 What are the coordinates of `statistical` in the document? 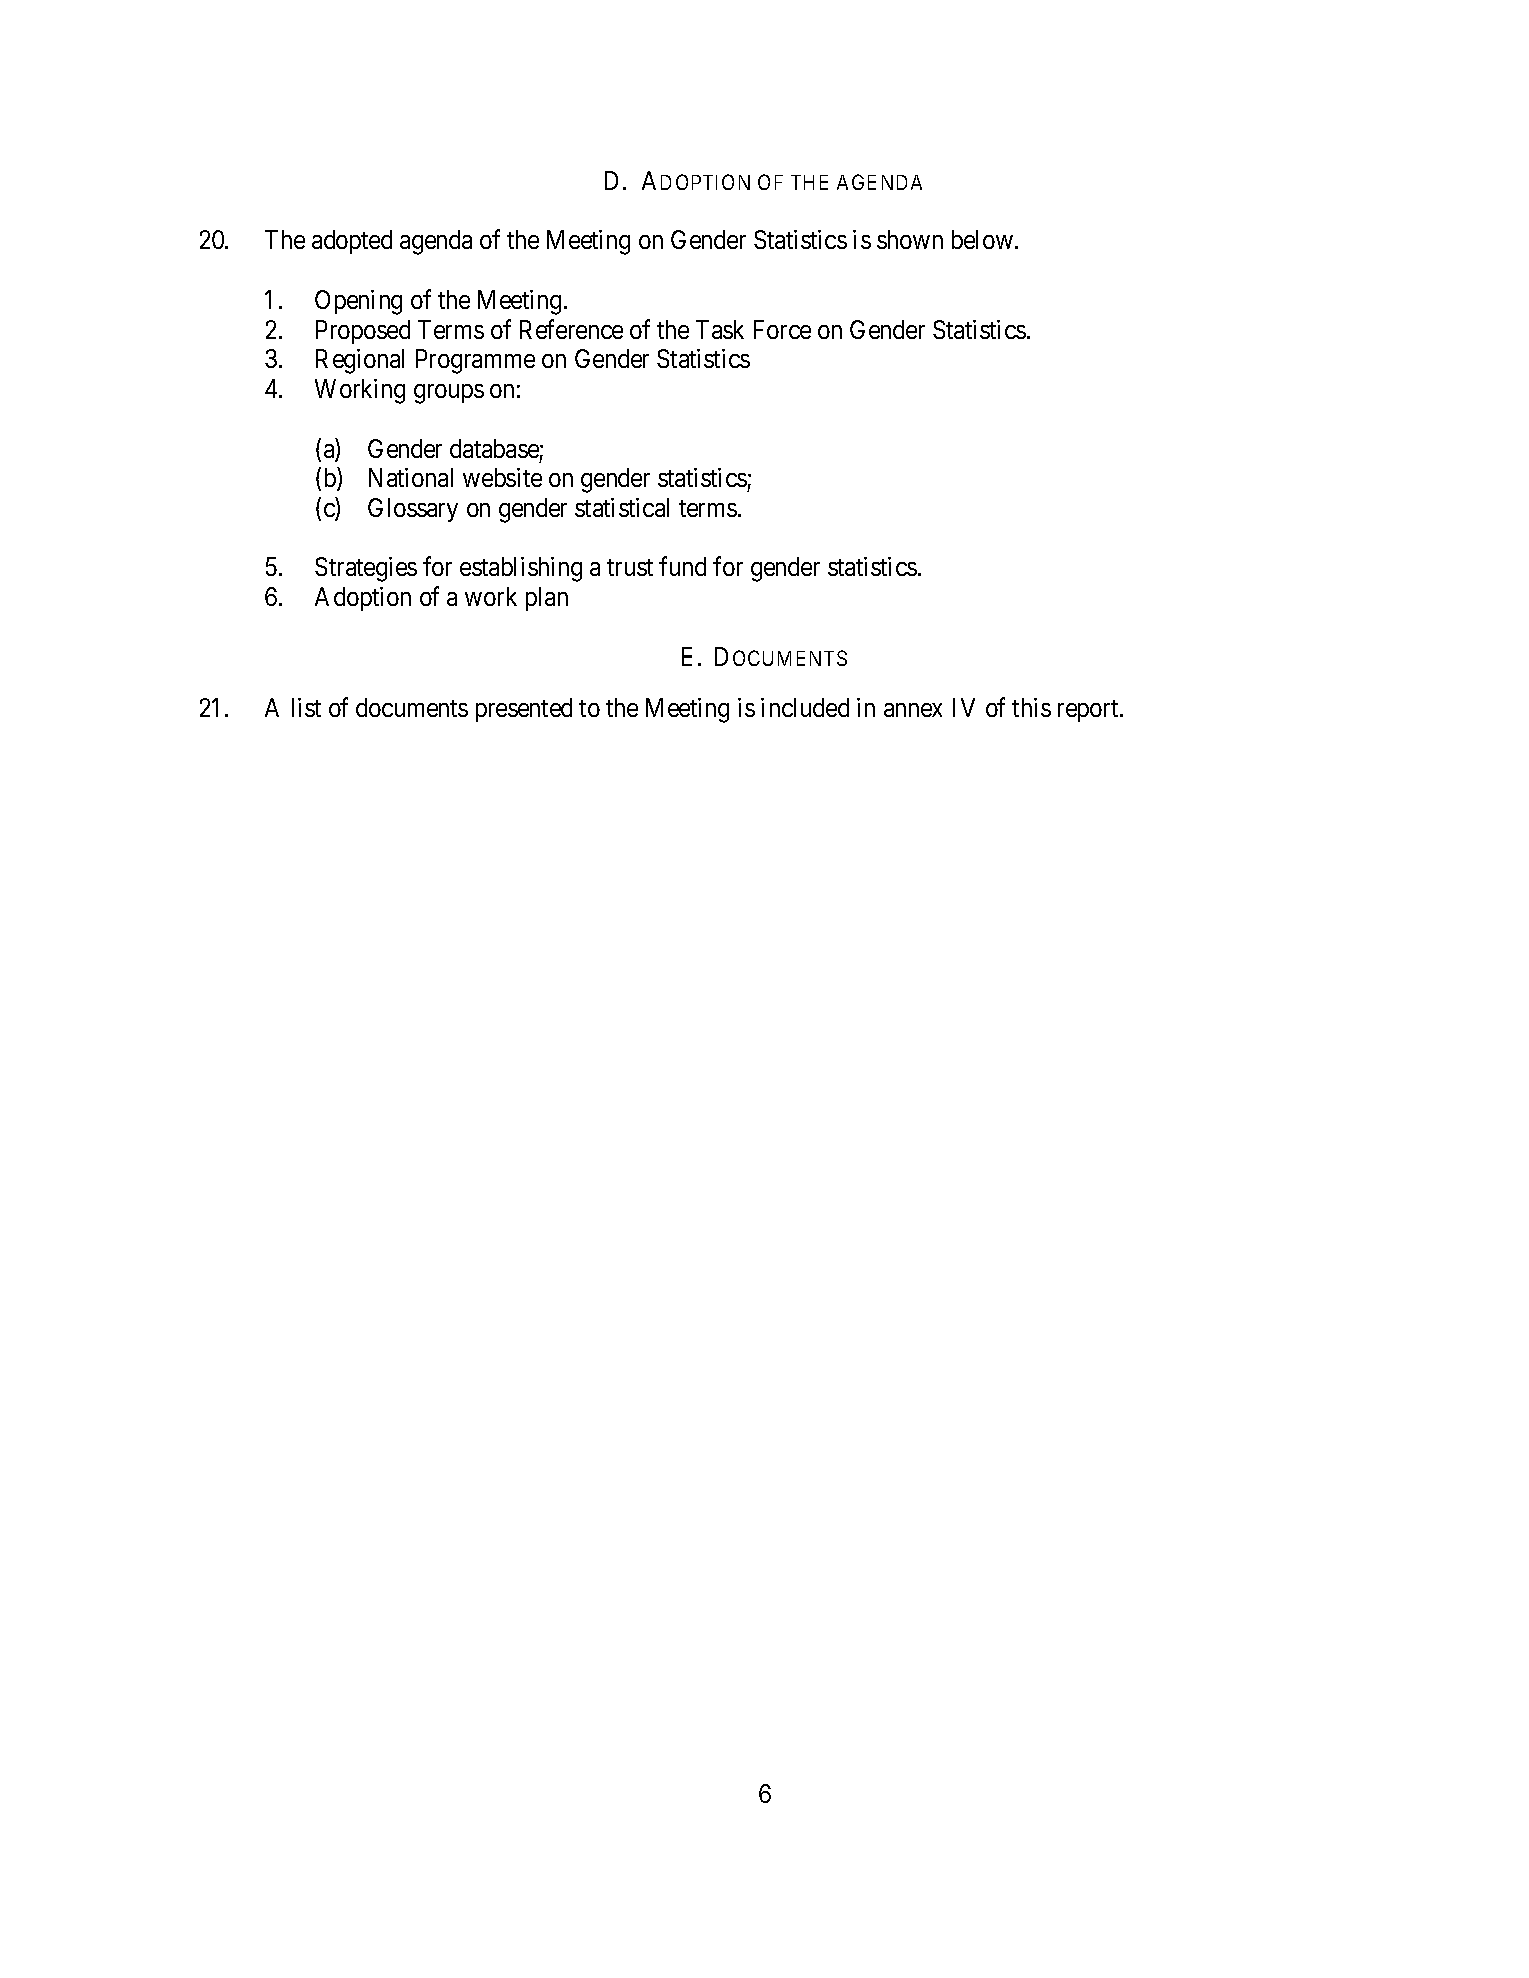 It's located at (622, 507).
